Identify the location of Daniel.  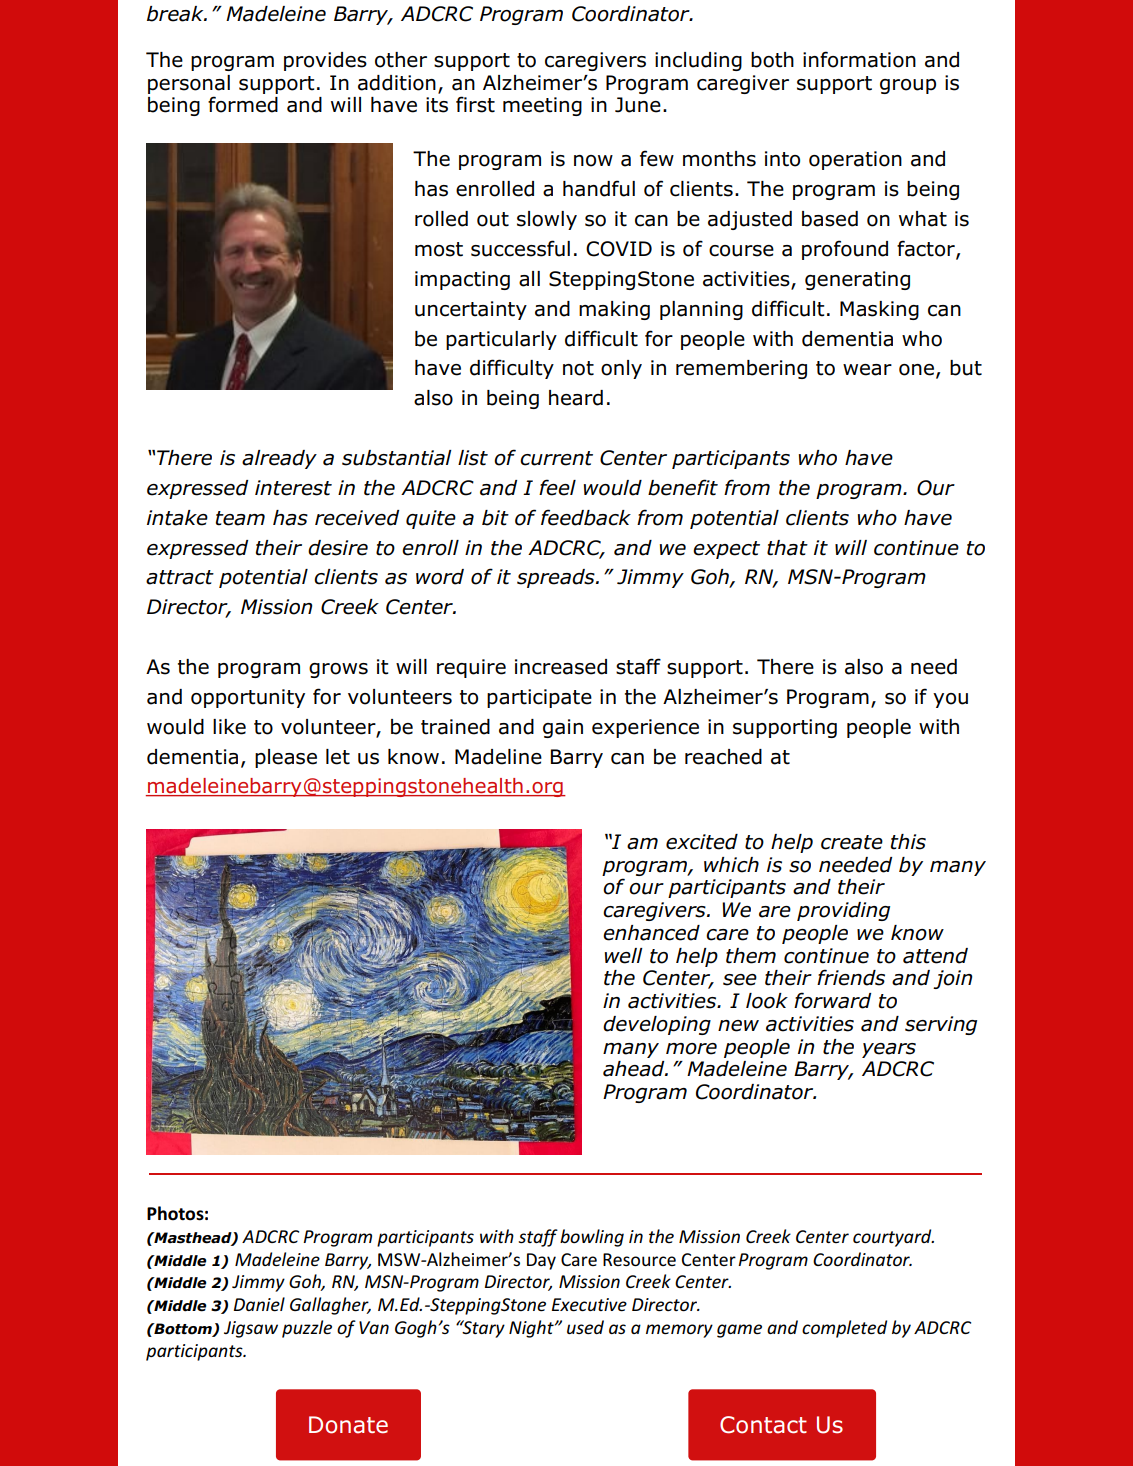
(259, 1304).
